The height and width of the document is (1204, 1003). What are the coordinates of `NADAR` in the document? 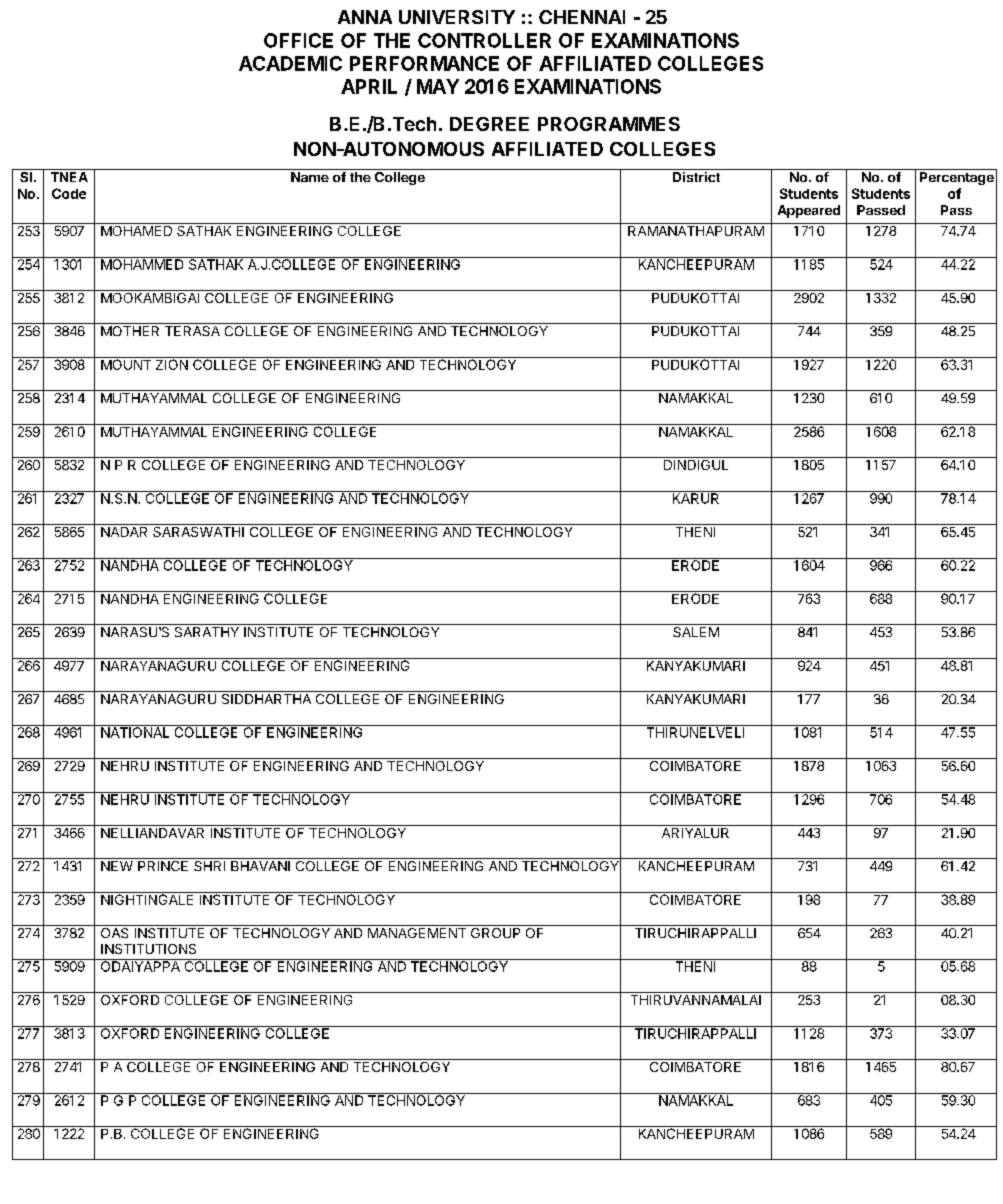 It's located at (125, 530).
